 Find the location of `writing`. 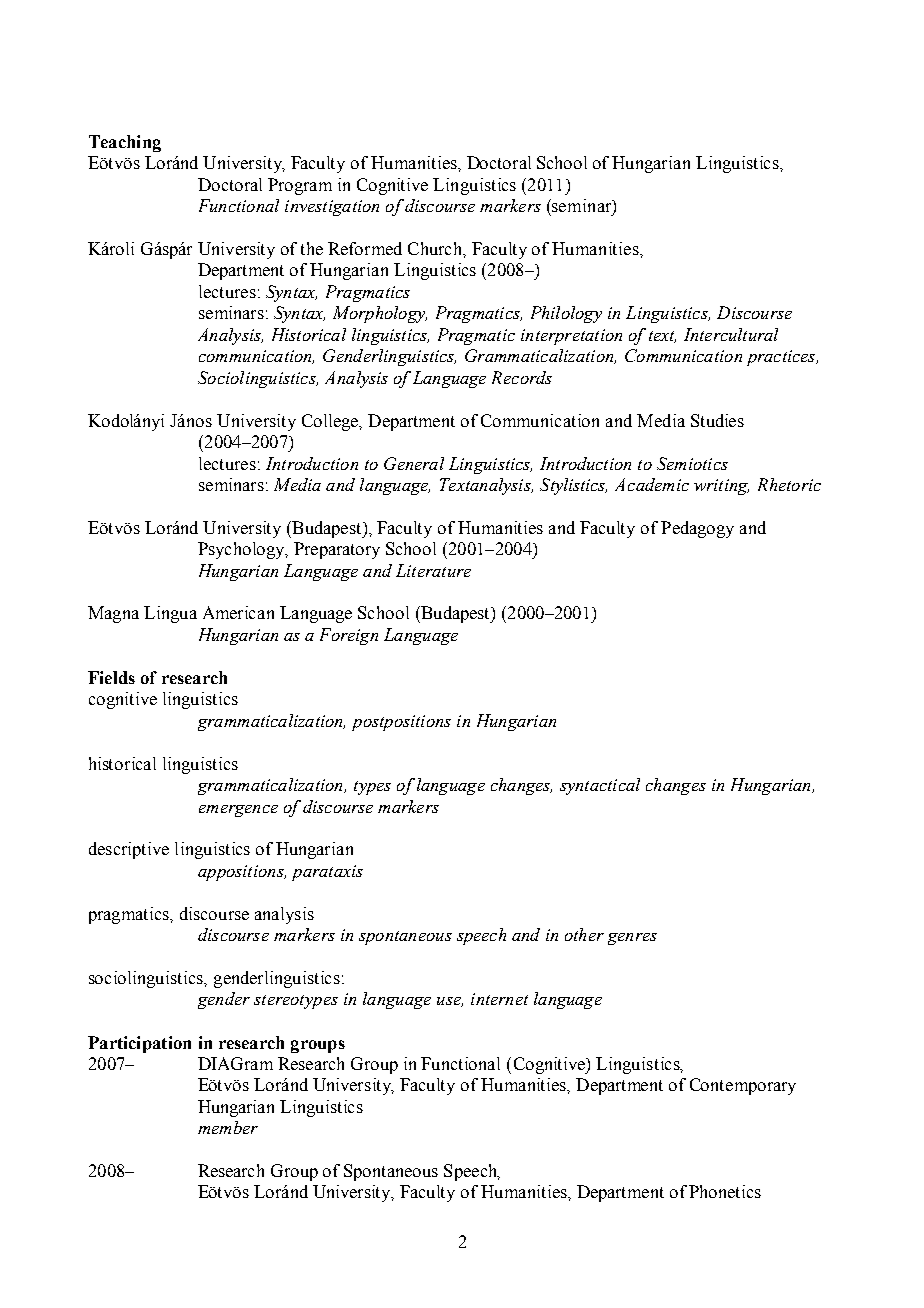

writing is located at coordinates (721, 487).
